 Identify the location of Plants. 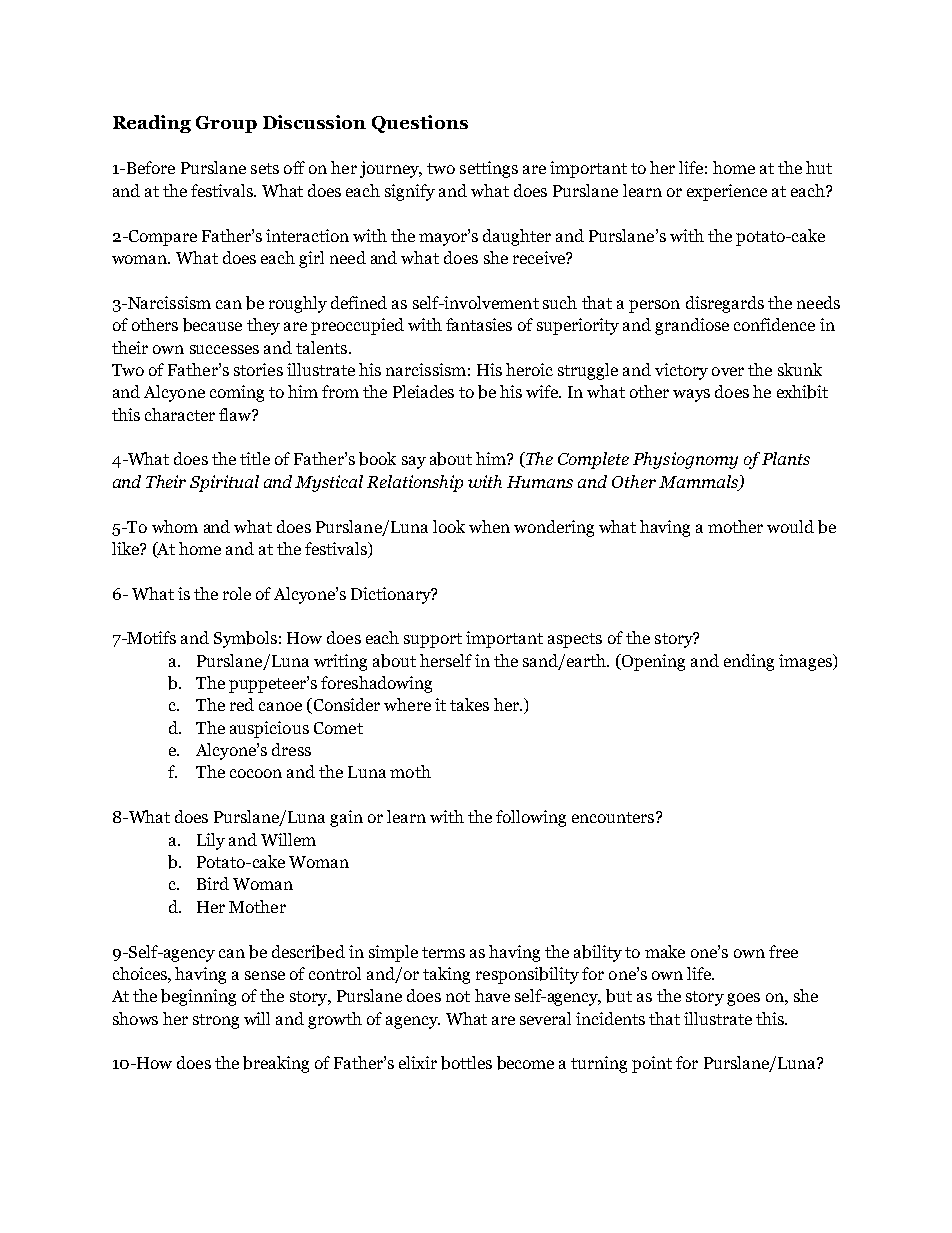
(786, 458).
